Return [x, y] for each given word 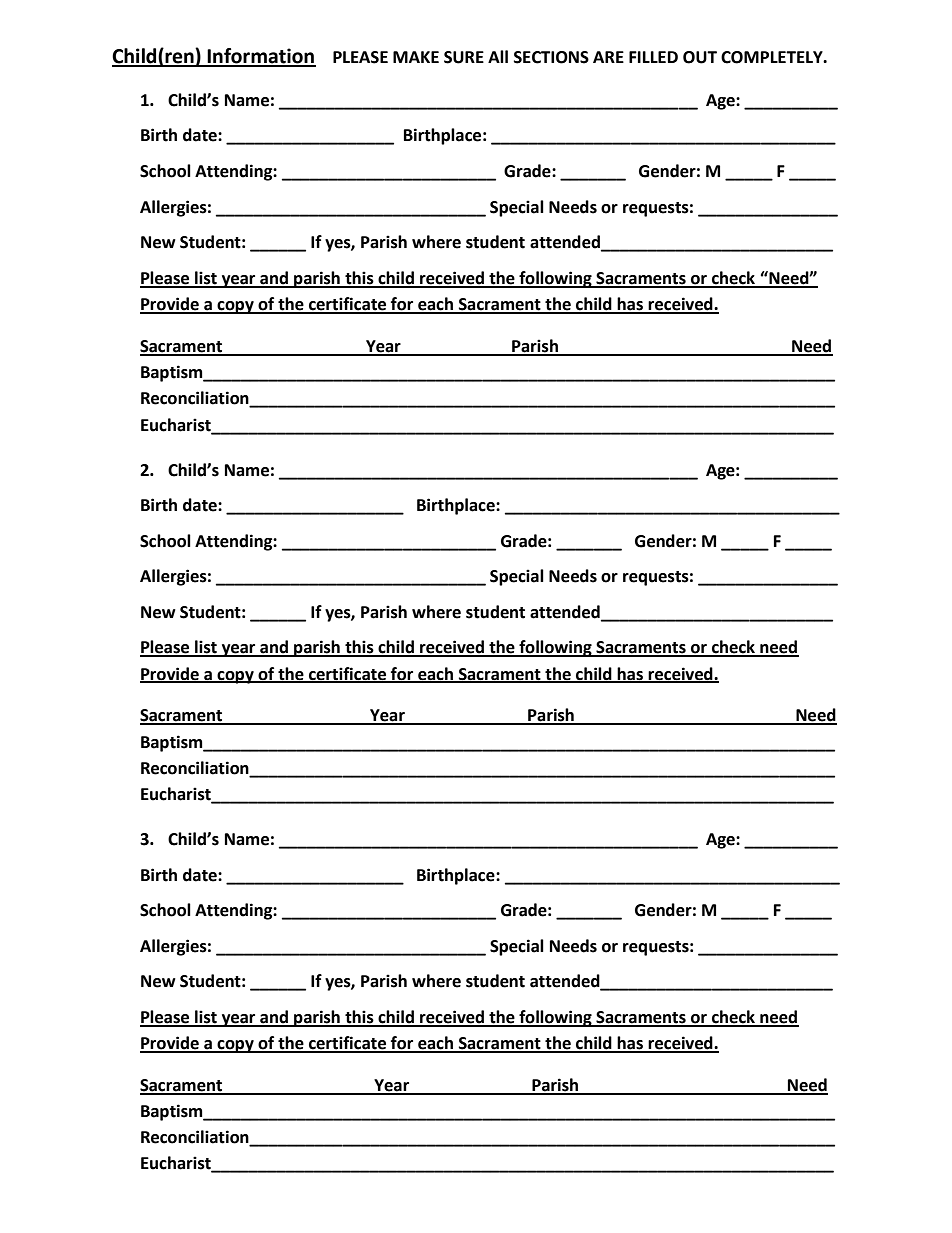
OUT [700, 57]
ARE [608, 57]
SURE [464, 57]
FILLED [653, 57]
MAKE [416, 57]
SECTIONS [551, 57]
